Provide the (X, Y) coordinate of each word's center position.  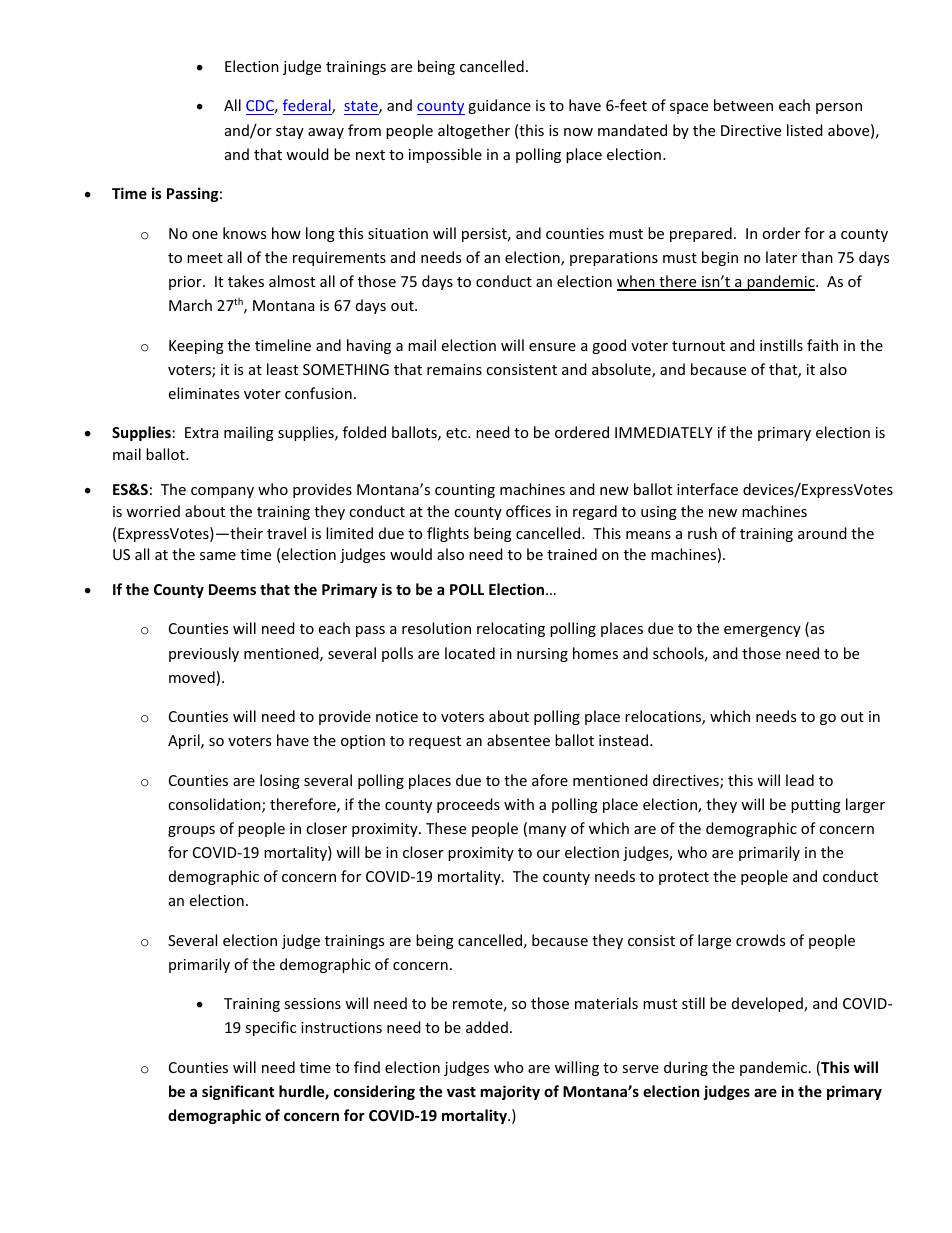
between (743, 105)
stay (290, 132)
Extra (201, 432)
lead (800, 780)
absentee (518, 740)
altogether (474, 131)
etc (457, 433)
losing (280, 781)
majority (510, 1092)
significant (238, 1092)
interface (707, 489)
